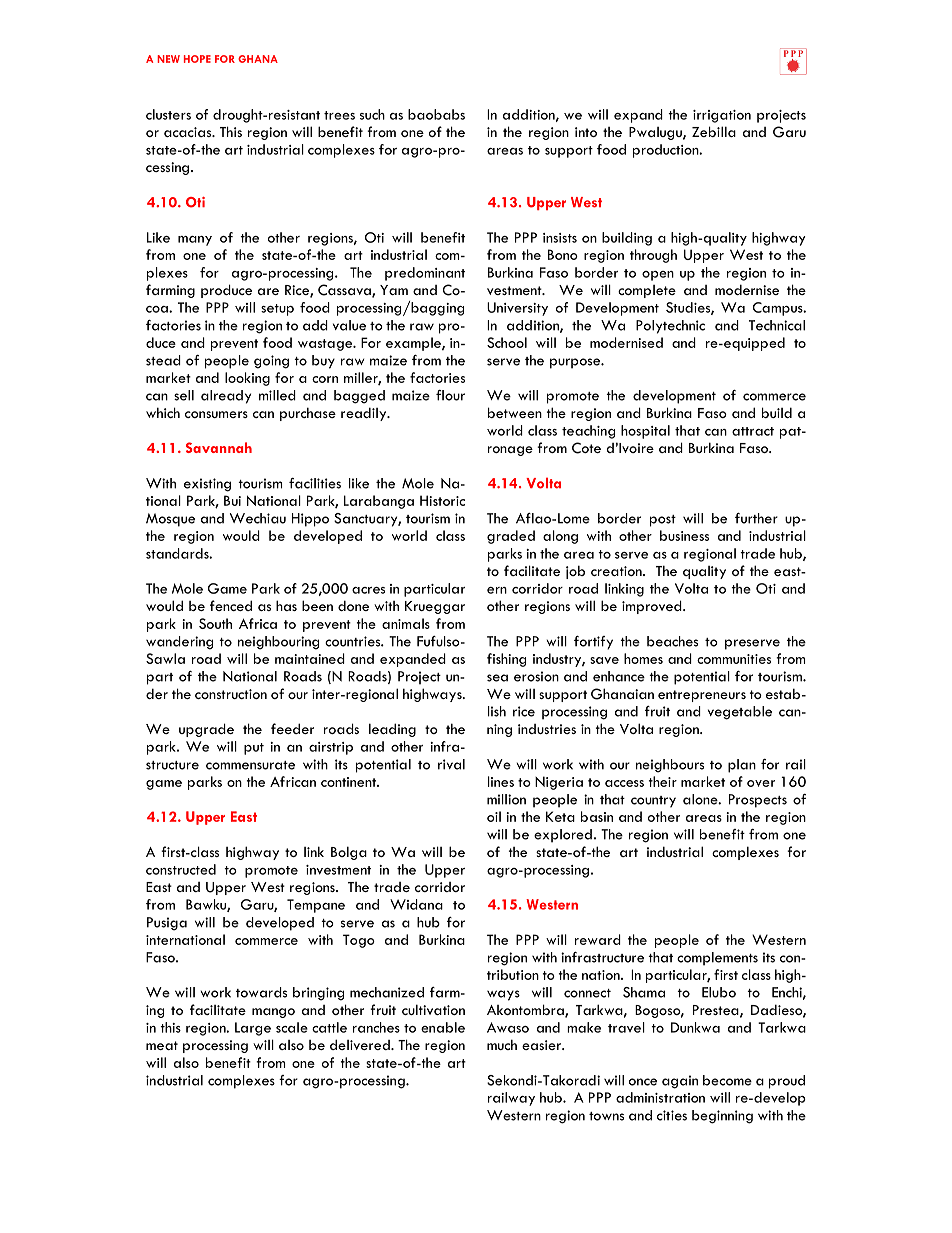 The image size is (952, 1233). Describe the element at coordinates (742, 766) in the screenshot. I see `plan` at that location.
